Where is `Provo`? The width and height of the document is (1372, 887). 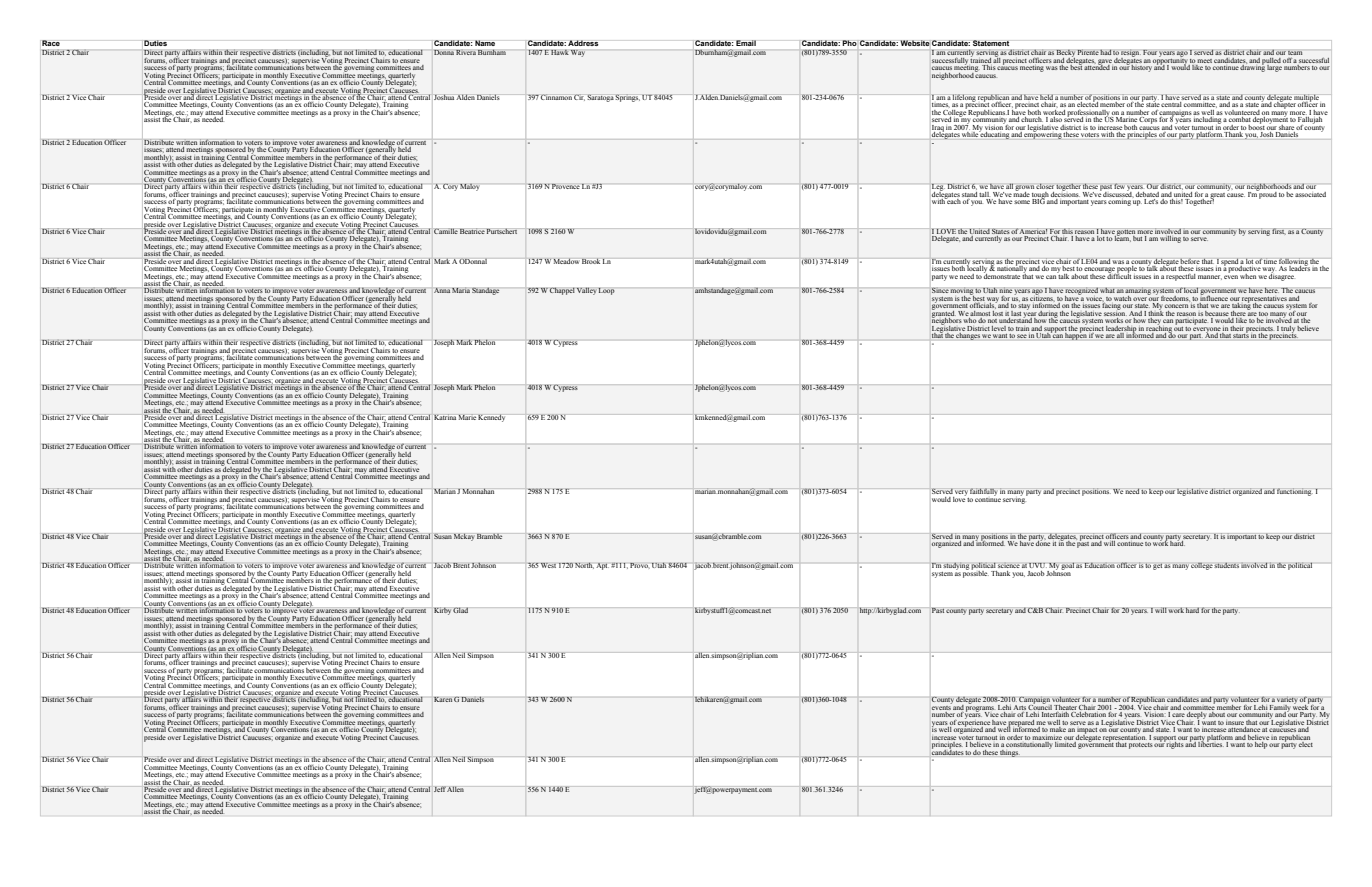
Provo is located at coordinates (640, 566).
